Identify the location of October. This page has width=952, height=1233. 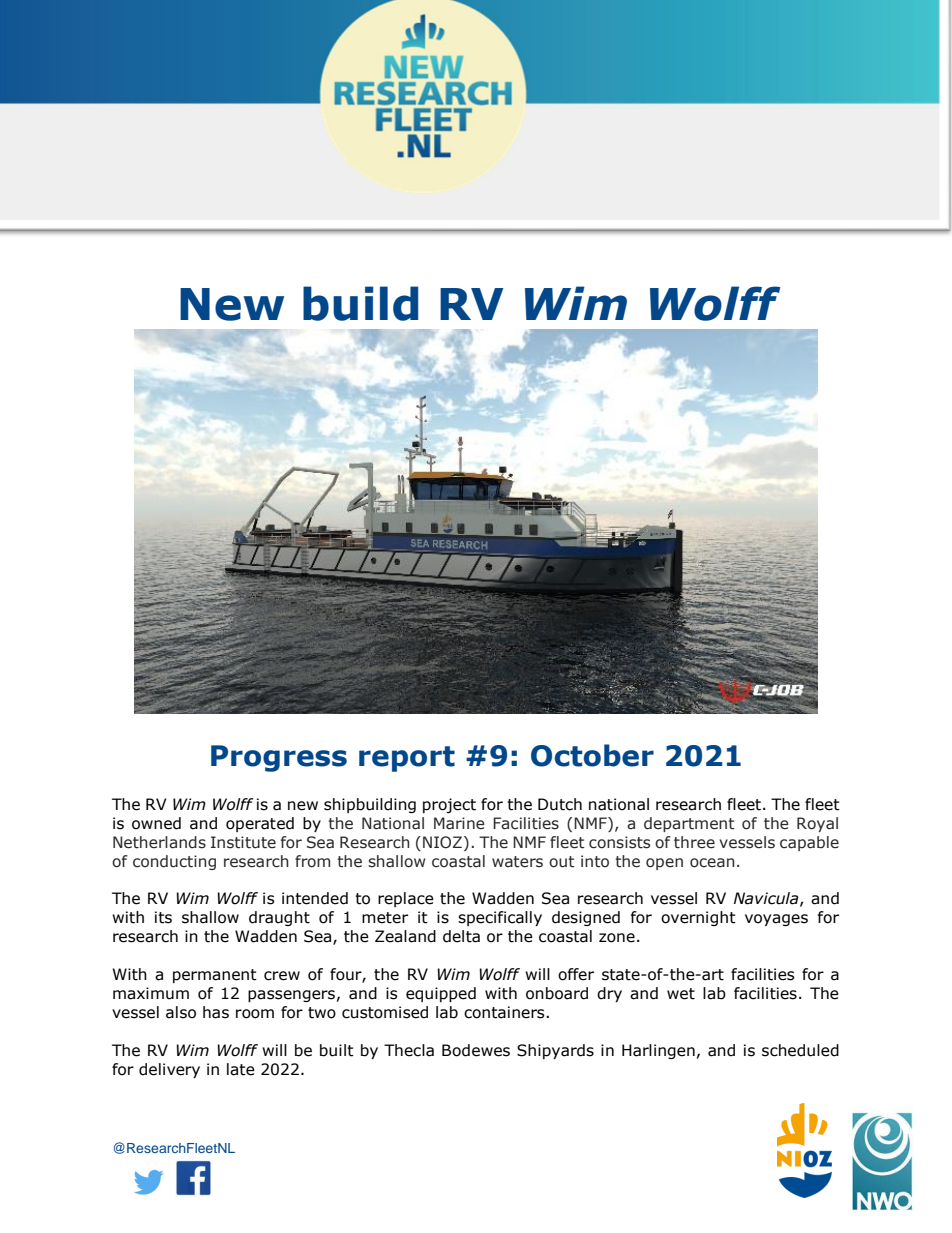
(592, 755).
